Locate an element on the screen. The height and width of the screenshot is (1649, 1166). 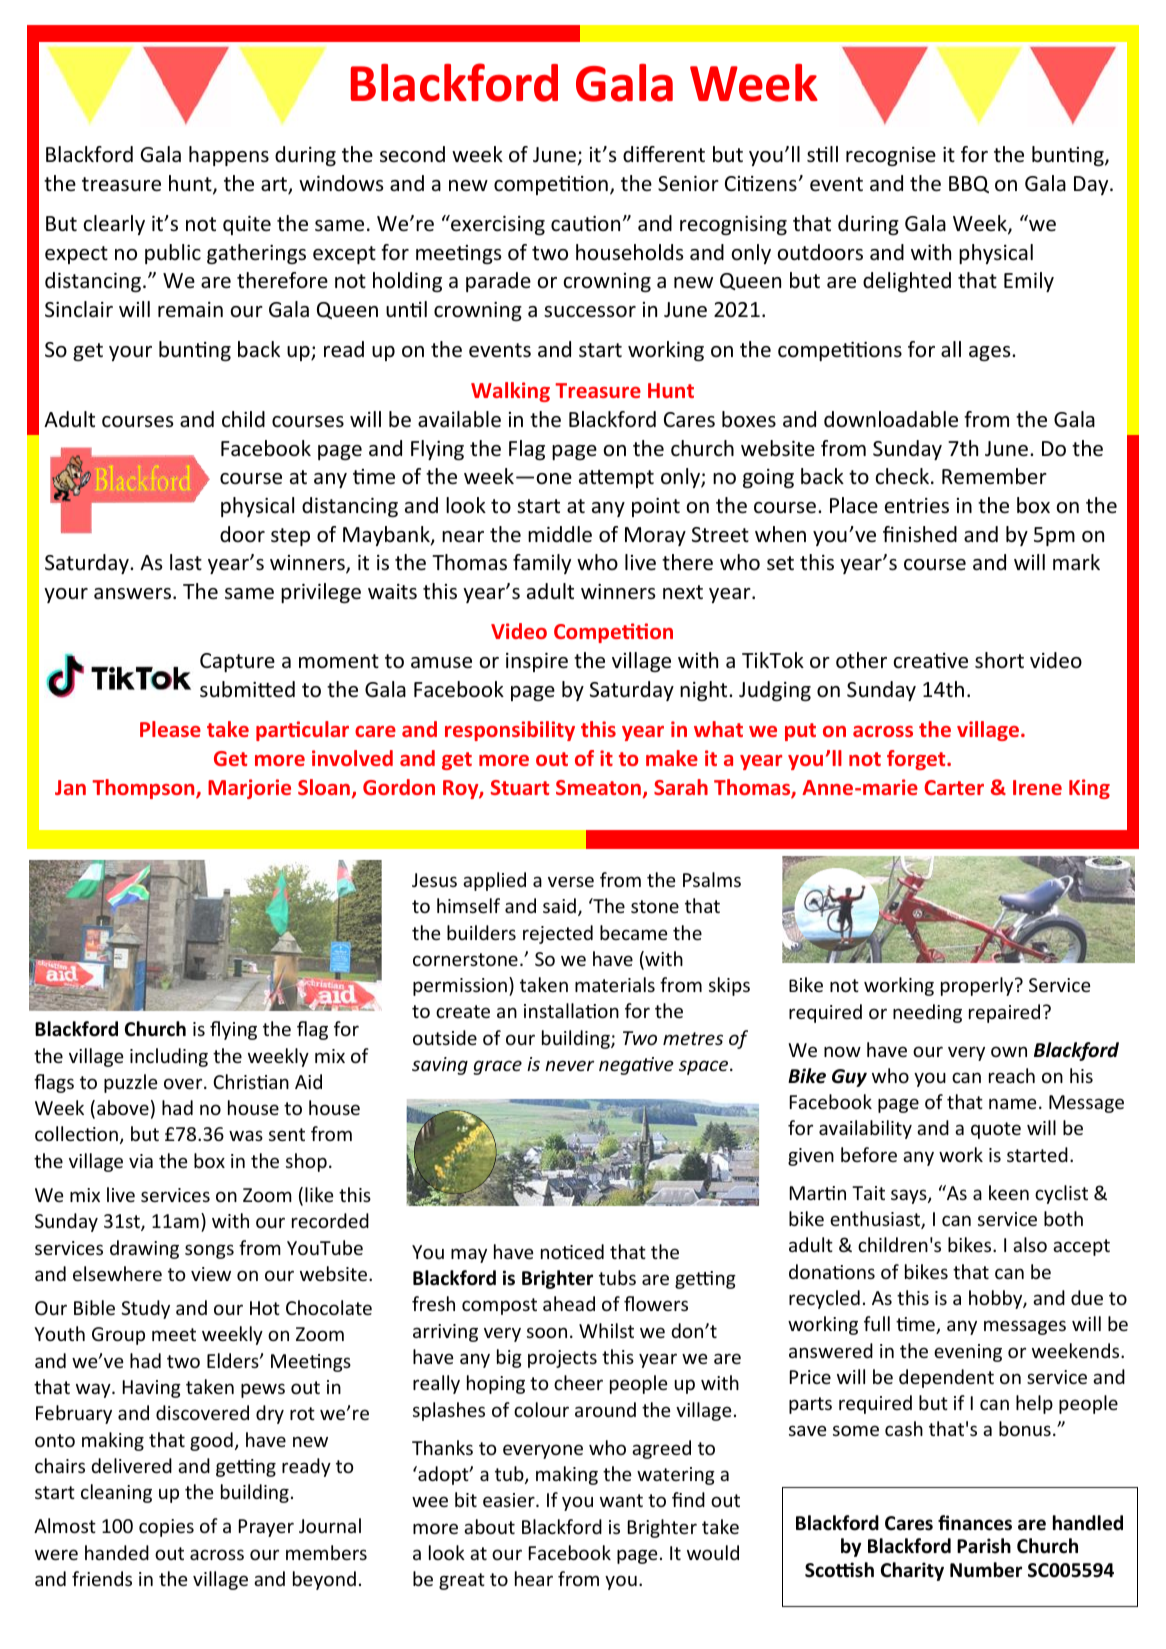
copies is located at coordinates (166, 1528).
